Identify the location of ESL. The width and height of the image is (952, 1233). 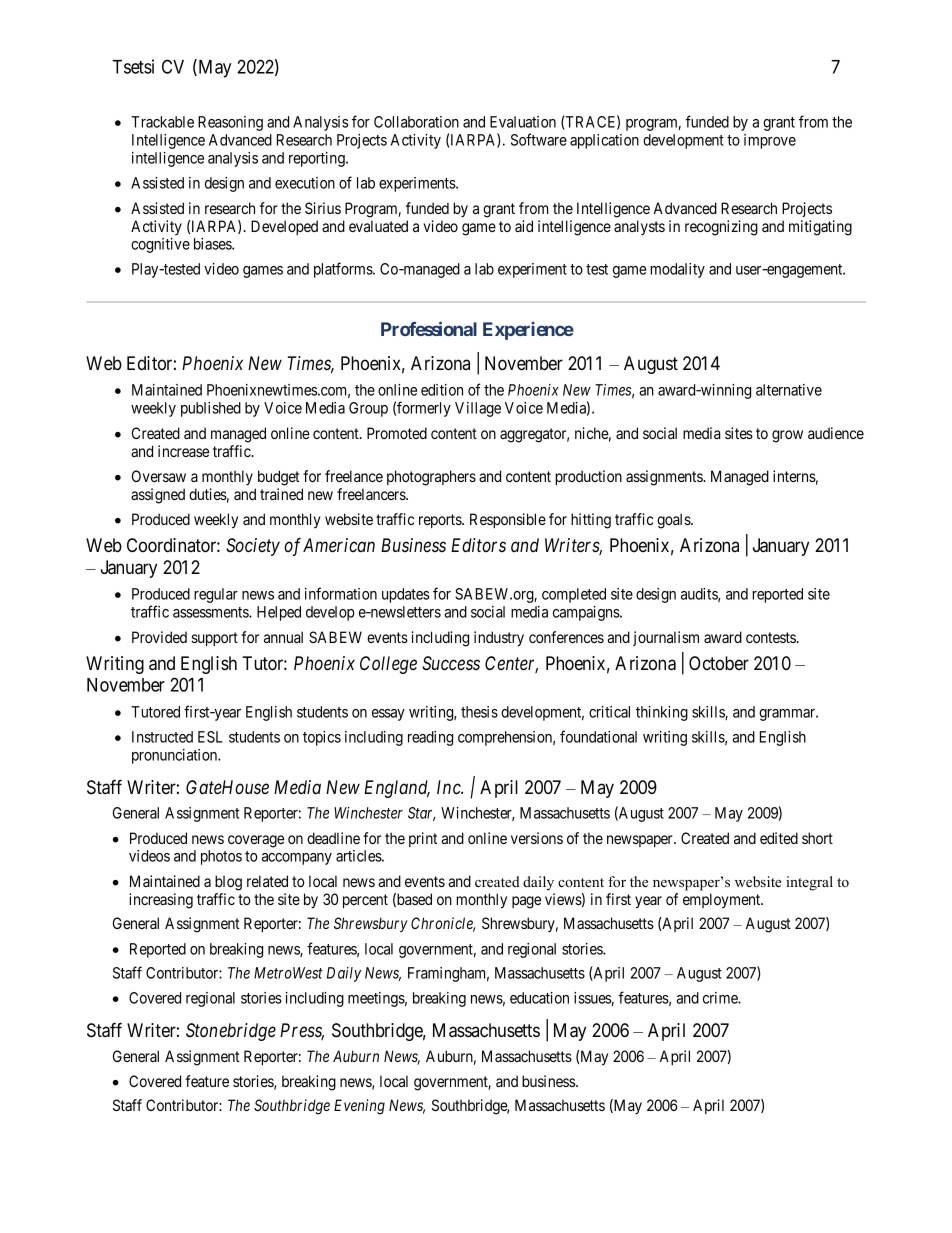
(210, 737).
